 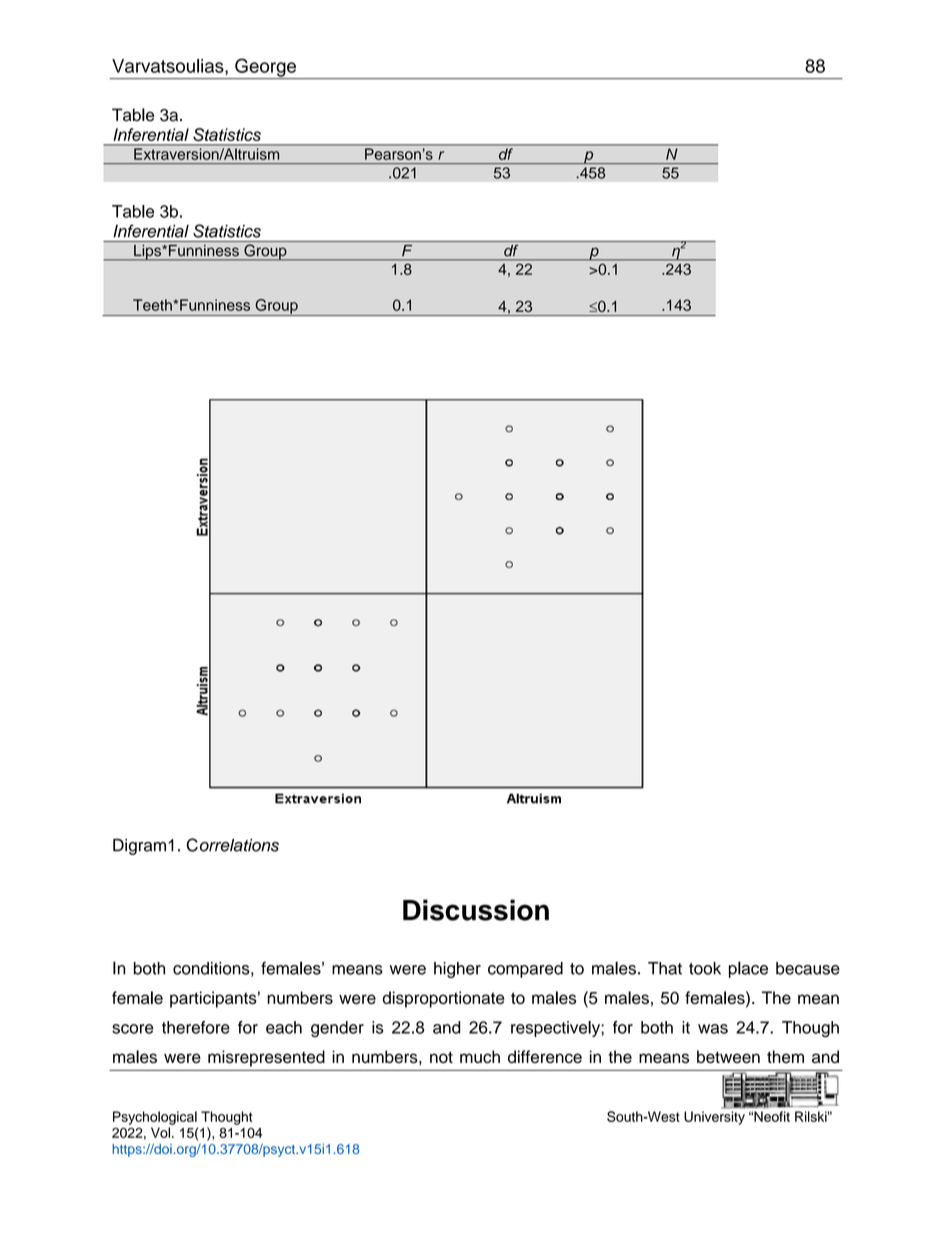 What do you see at coordinates (705, 968) in the screenshot?
I see `took` at bounding box center [705, 968].
